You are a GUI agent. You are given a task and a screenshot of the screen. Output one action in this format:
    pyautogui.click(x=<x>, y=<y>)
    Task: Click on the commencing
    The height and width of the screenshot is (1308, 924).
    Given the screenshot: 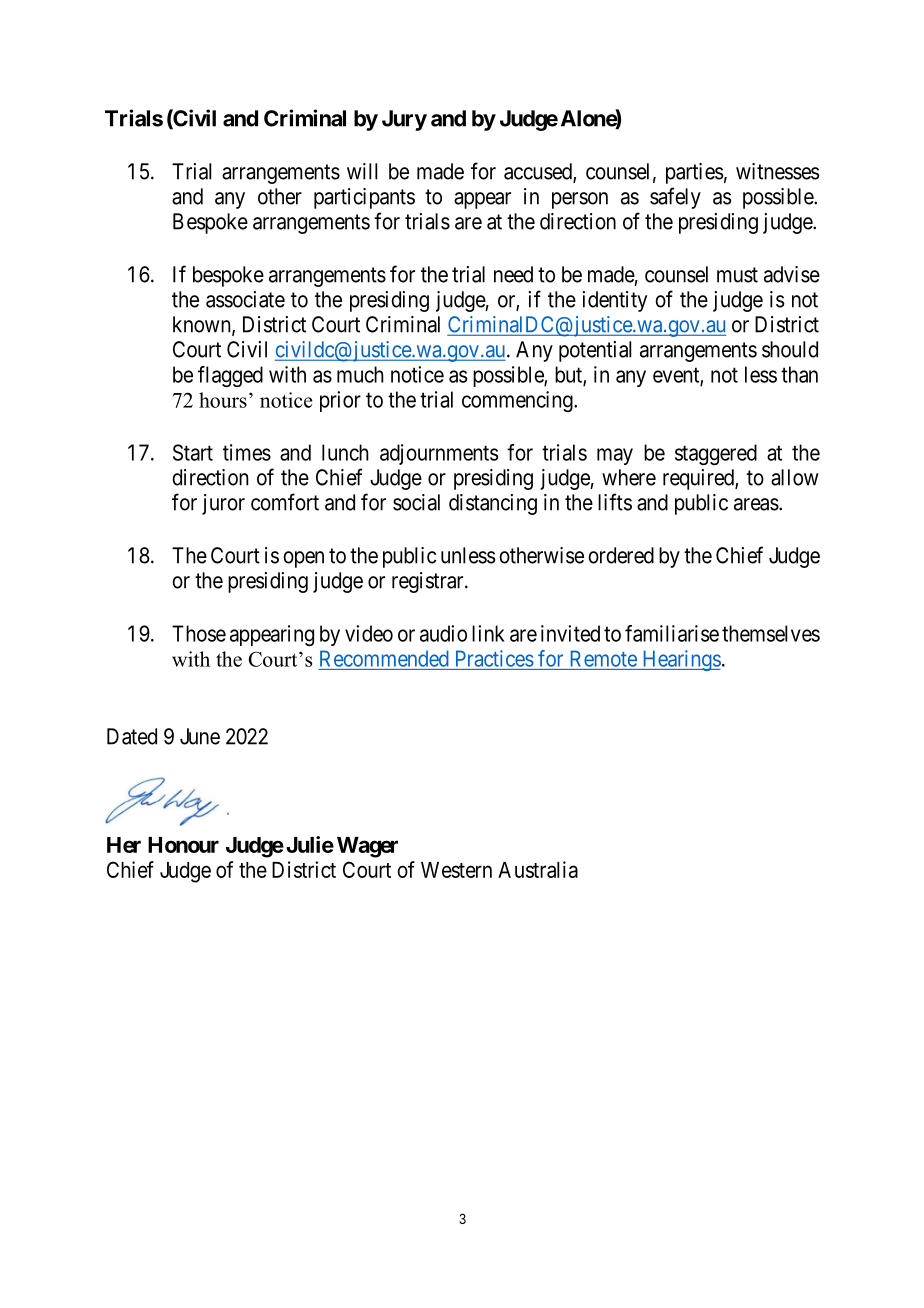 What is the action you would take?
    pyautogui.click(x=518, y=401)
